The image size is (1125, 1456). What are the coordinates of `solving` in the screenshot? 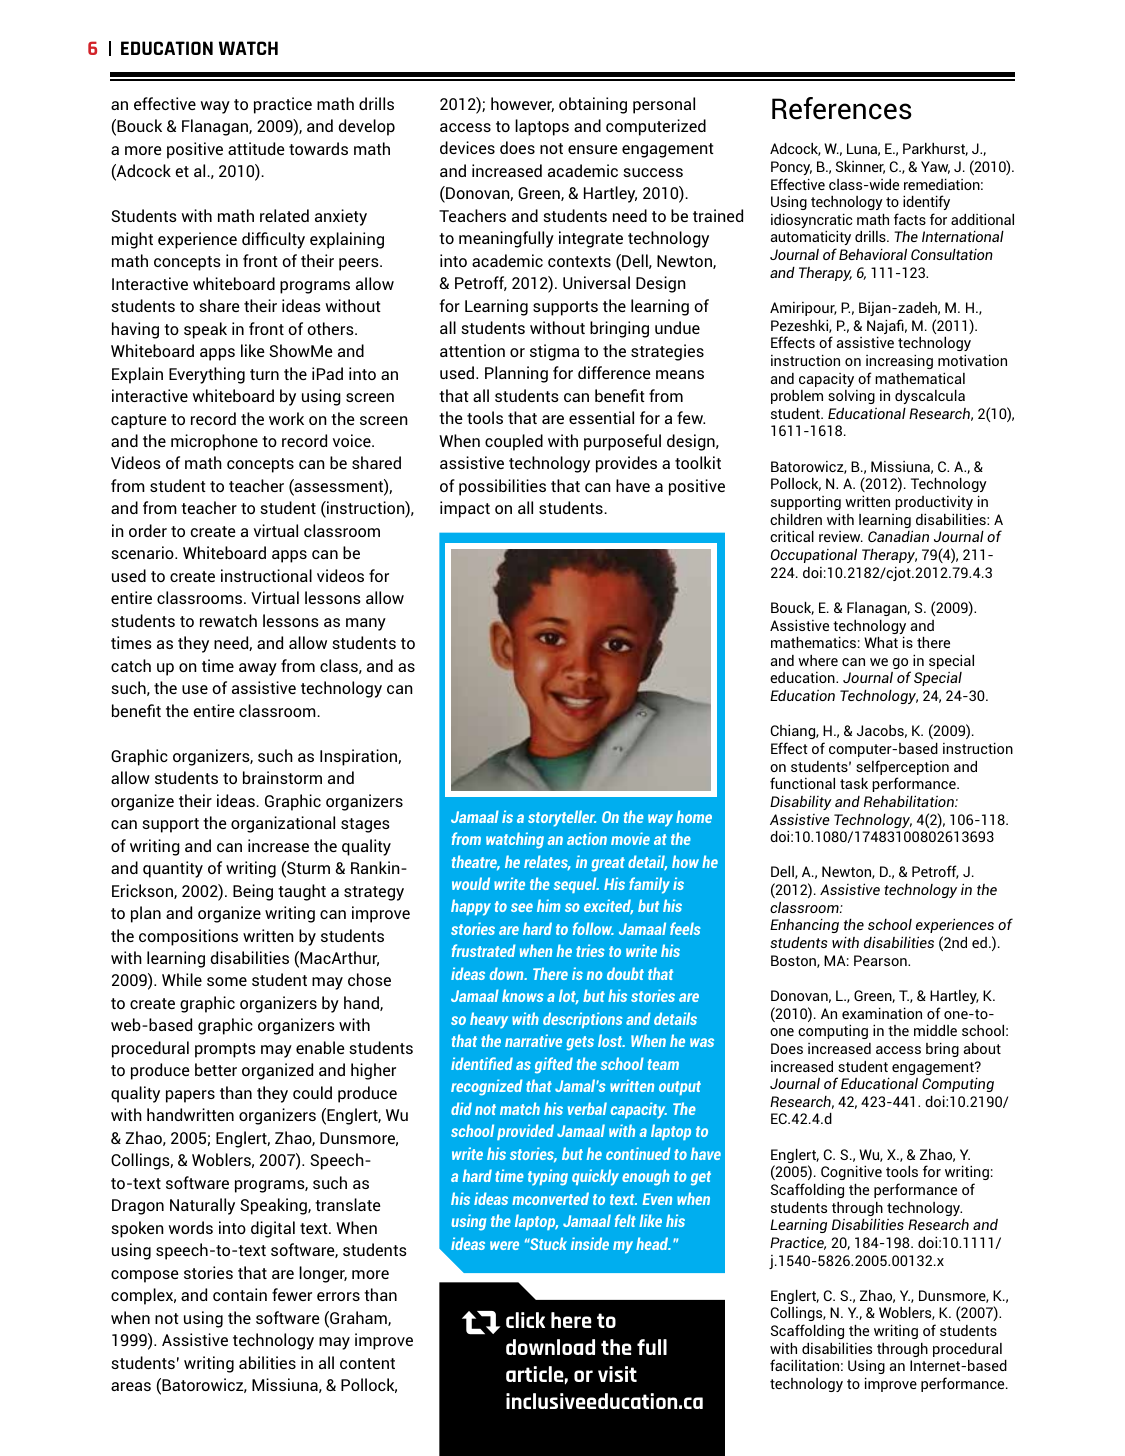 It's located at (851, 397).
